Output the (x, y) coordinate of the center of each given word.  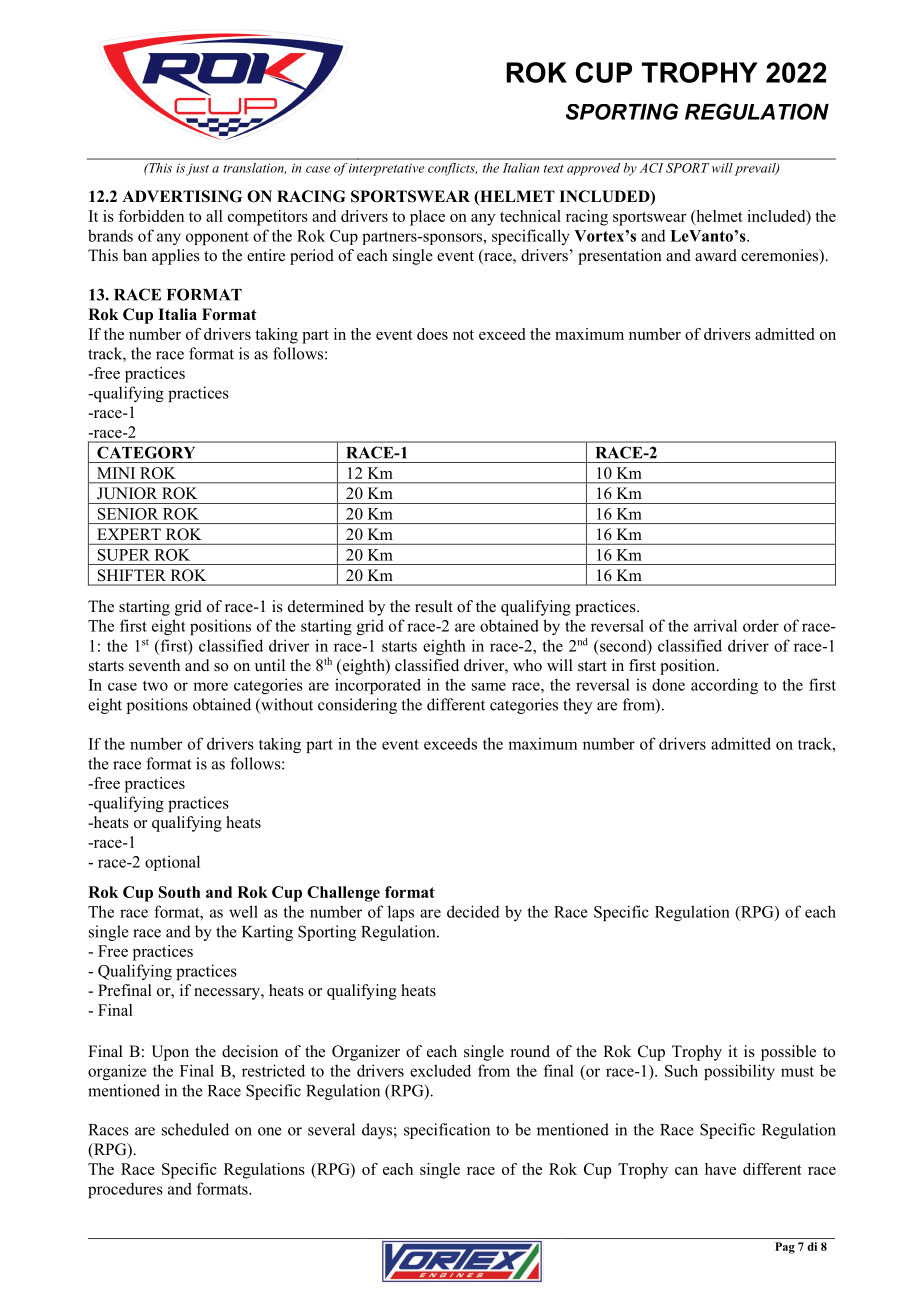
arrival (715, 625)
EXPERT (129, 534)
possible (788, 1053)
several (331, 1129)
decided (473, 911)
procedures (125, 1190)
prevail (756, 169)
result (434, 606)
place (427, 218)
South (180, 892)
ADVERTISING (182, 196)
